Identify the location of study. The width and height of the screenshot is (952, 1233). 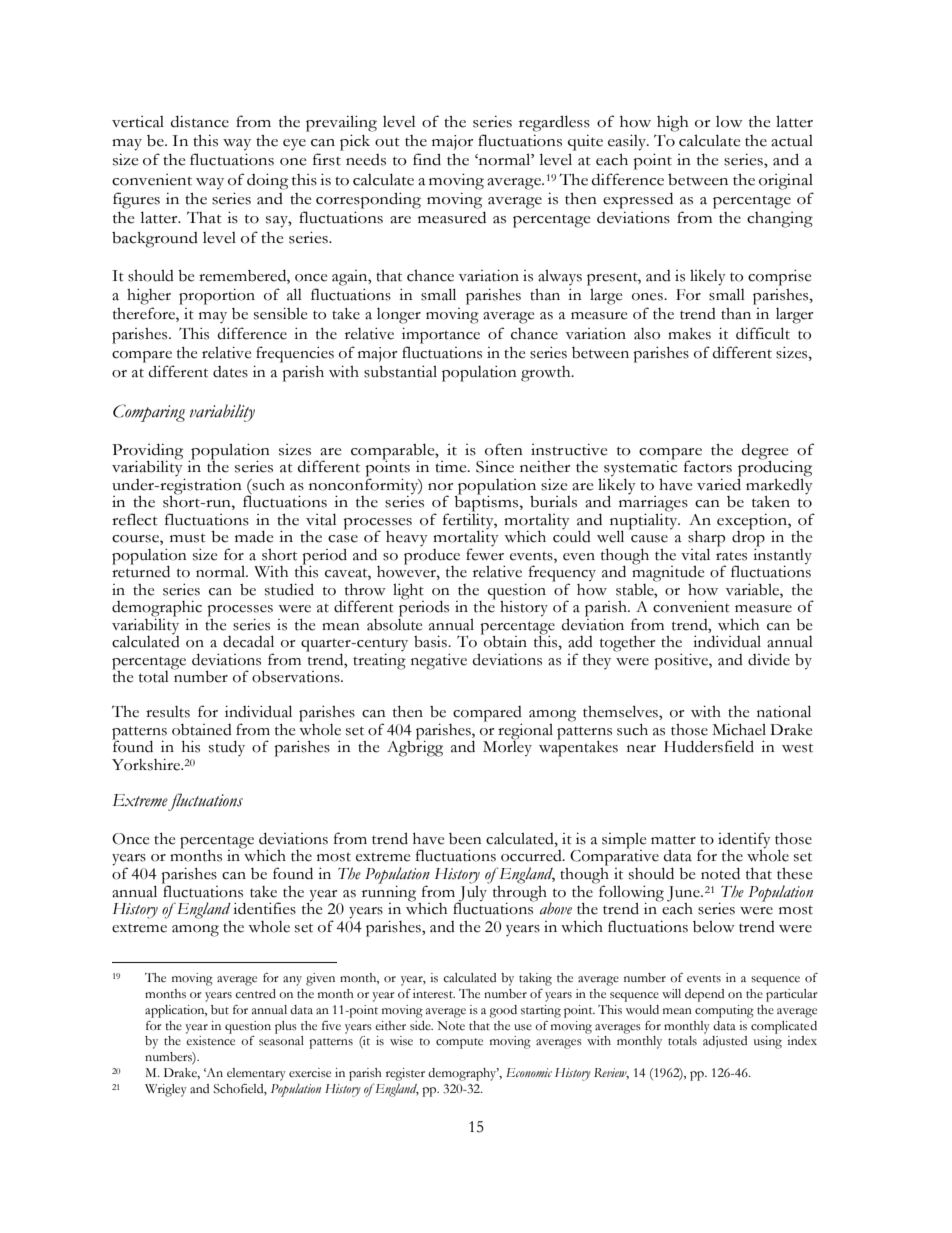
(227, 748).
